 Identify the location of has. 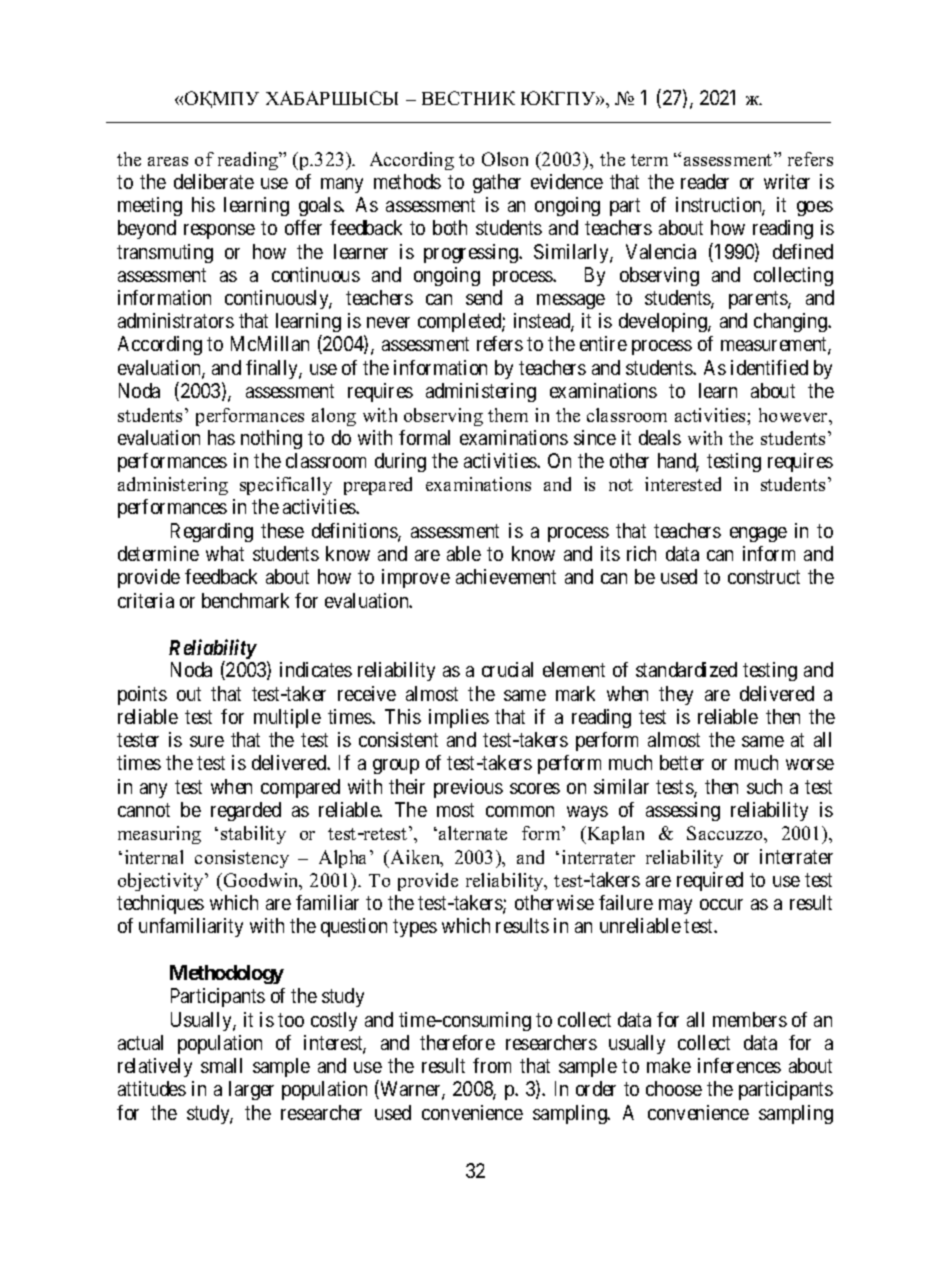
(221, 437).
